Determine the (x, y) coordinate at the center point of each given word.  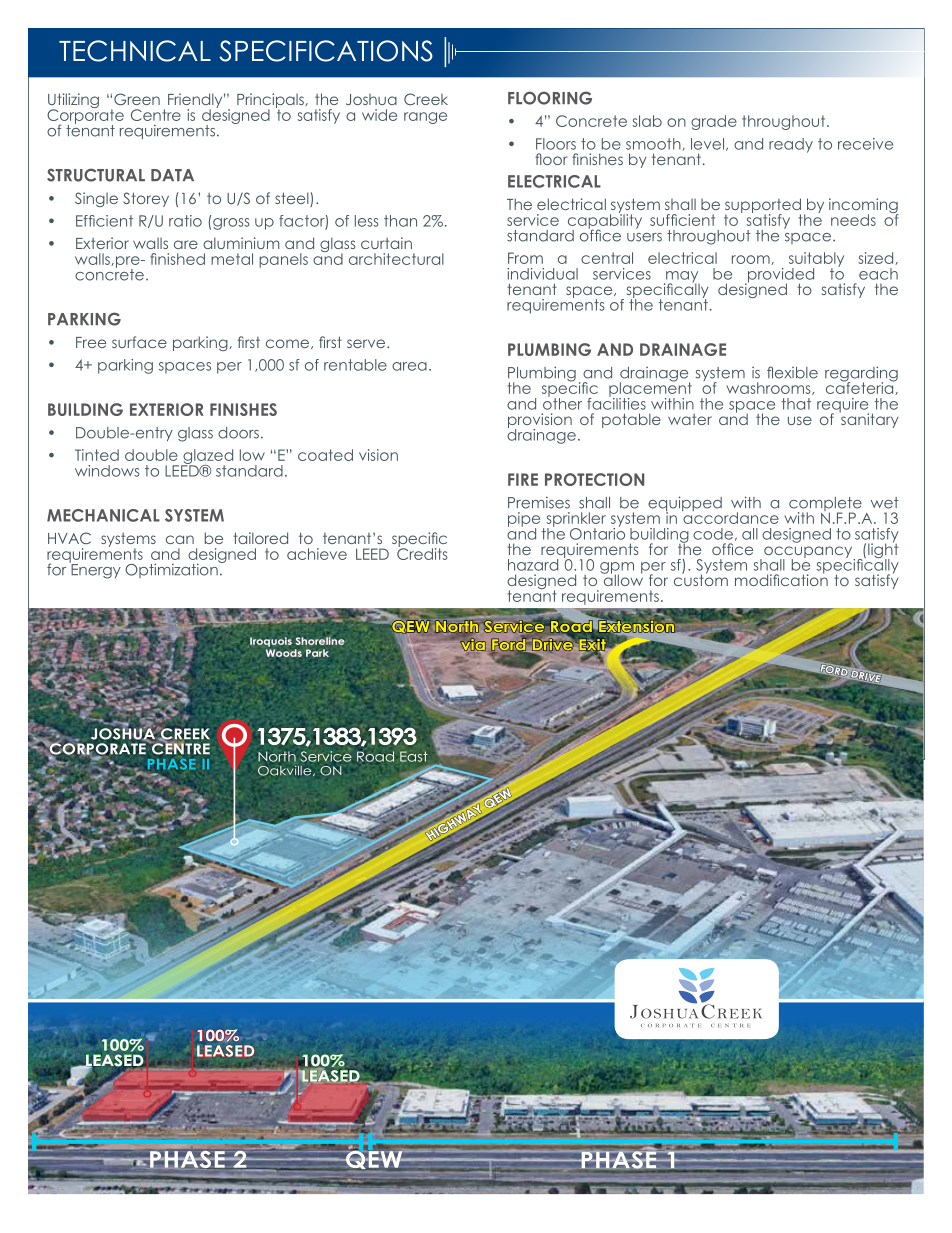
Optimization (172, 569)
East (414, 756)
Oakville (286, 771)
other (562, 402)
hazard (533, 565)
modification (781, 579)
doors (238, 433)
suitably (816, 260)
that (796, 404)
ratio (185, 221)
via (473, 643)
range (425, 118)
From (525, 258)
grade (714, 122)
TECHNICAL (135, 51)
